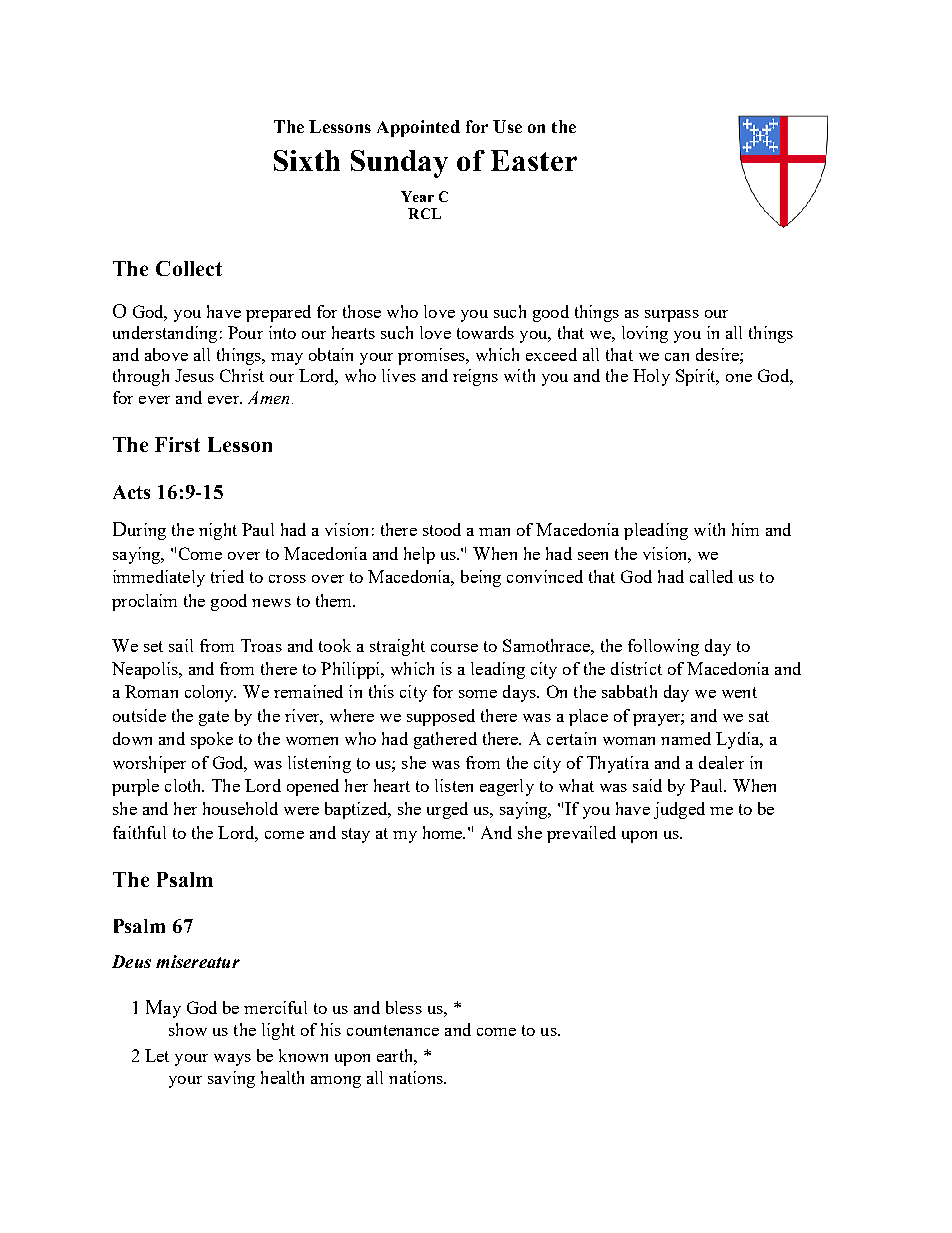 The height and width of the screenshot is (1233, 952). What do you see at coordinates (697, 377) in the screenshot?
I see `Spirit` at bounding box center [697, 377].
